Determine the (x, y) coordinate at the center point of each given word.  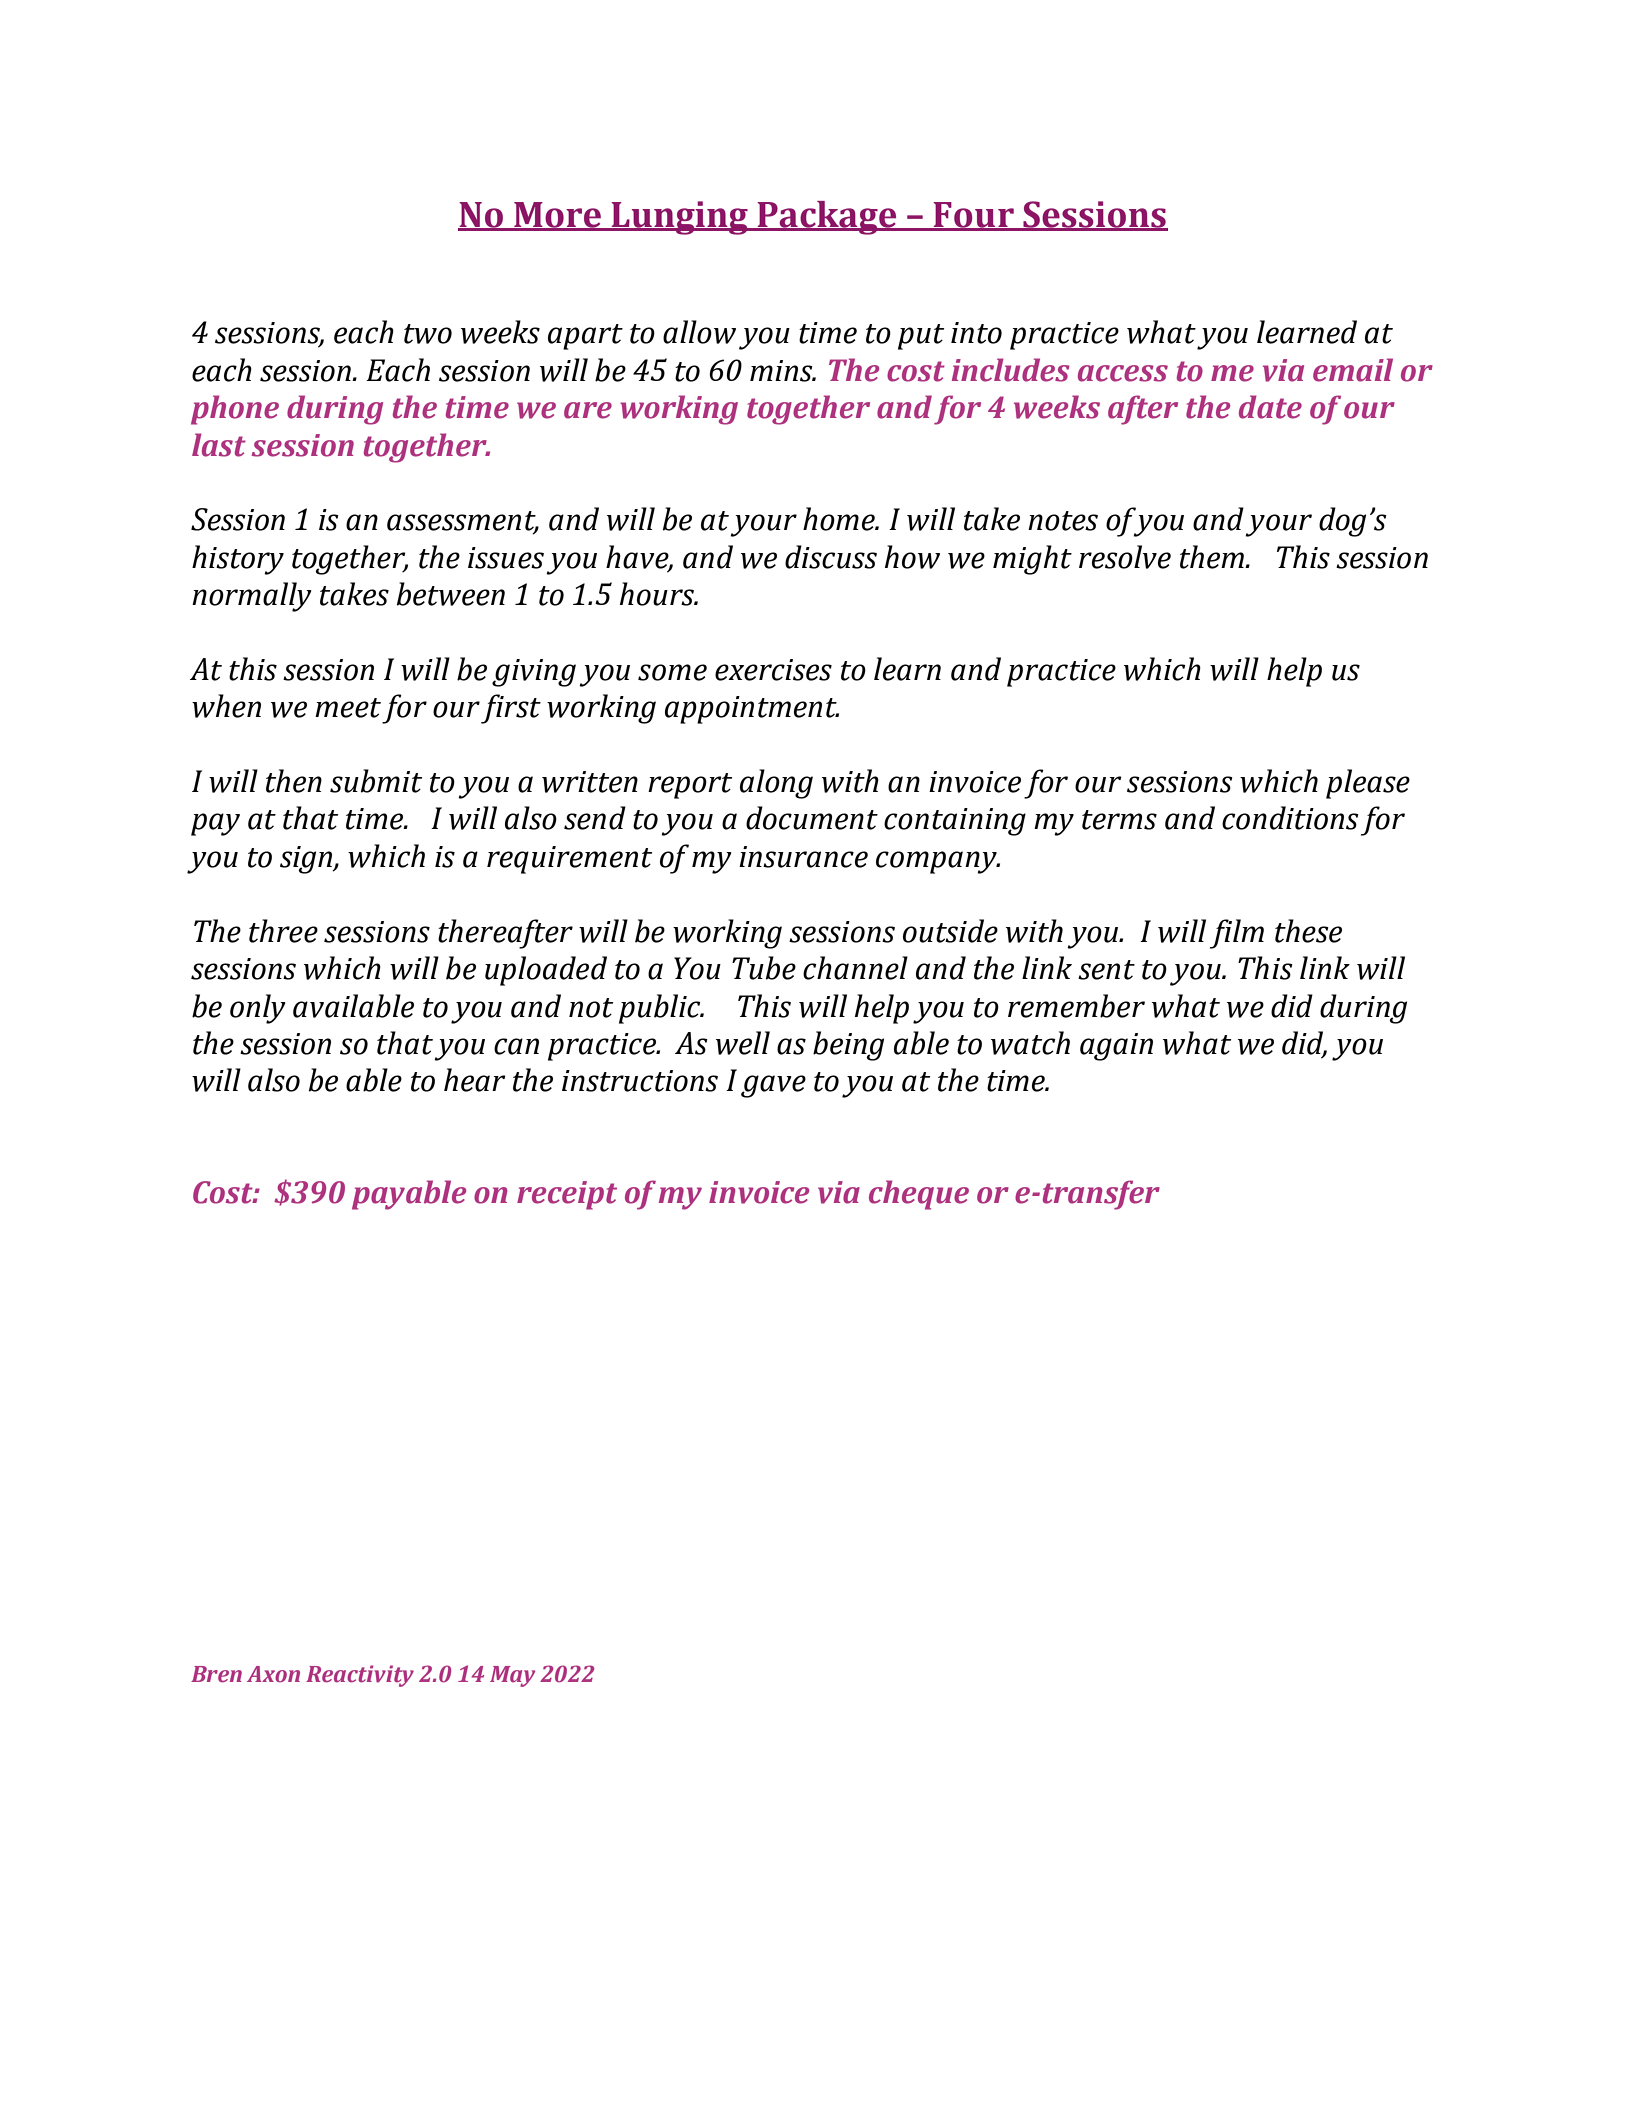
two (428, 334)
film (1237, 934)
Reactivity (360, 1676)
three (283, 931)
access (1123, 373)
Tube (764, 968)
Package (827, 218)
